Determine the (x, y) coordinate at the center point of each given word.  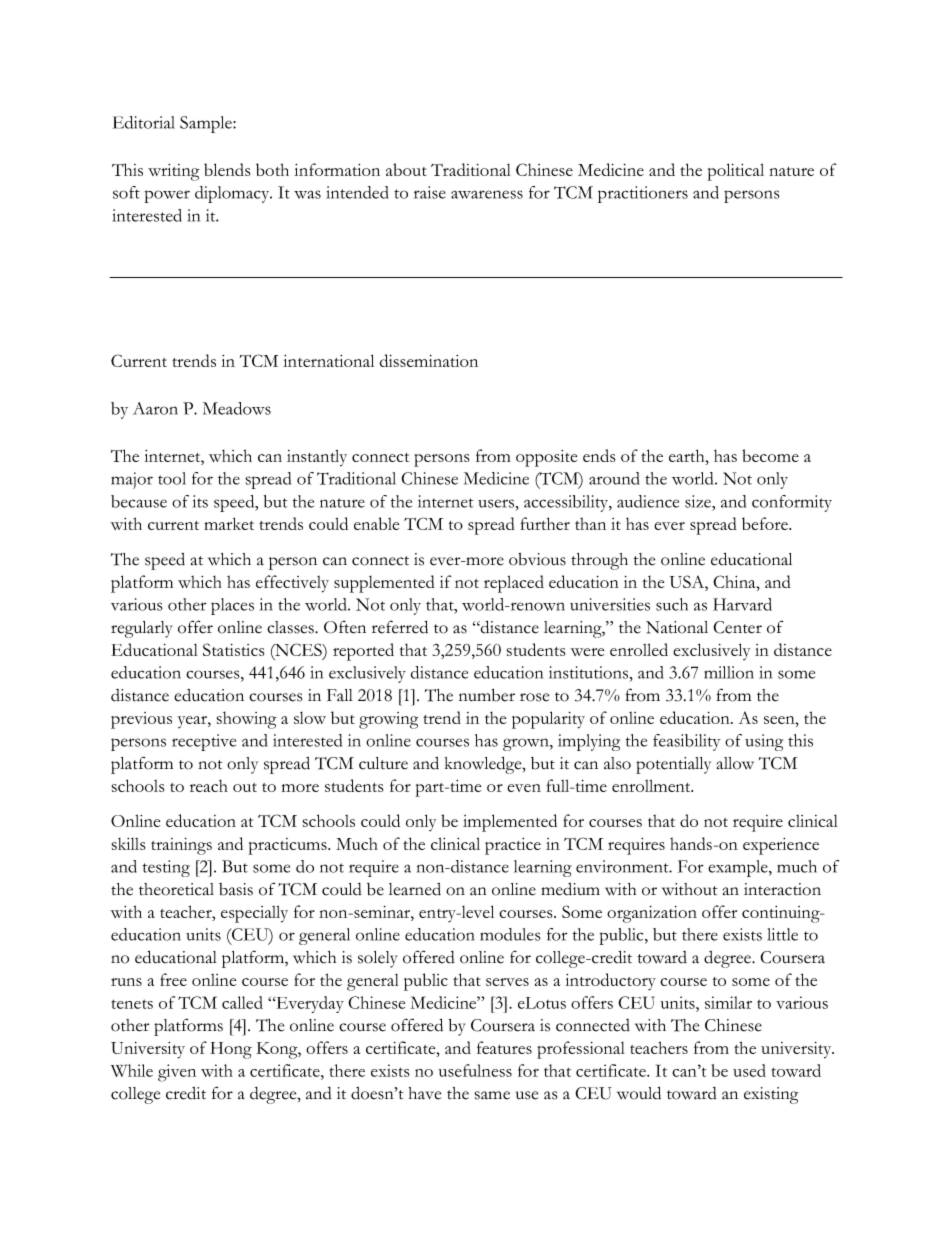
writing (174, 172)
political (736, 172)
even (524, 788)
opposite (546, 458)
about (406, 169)
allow (735, 763)
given (177, 1073)
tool (172, 478)
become (770, 455)
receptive (204, 742)
